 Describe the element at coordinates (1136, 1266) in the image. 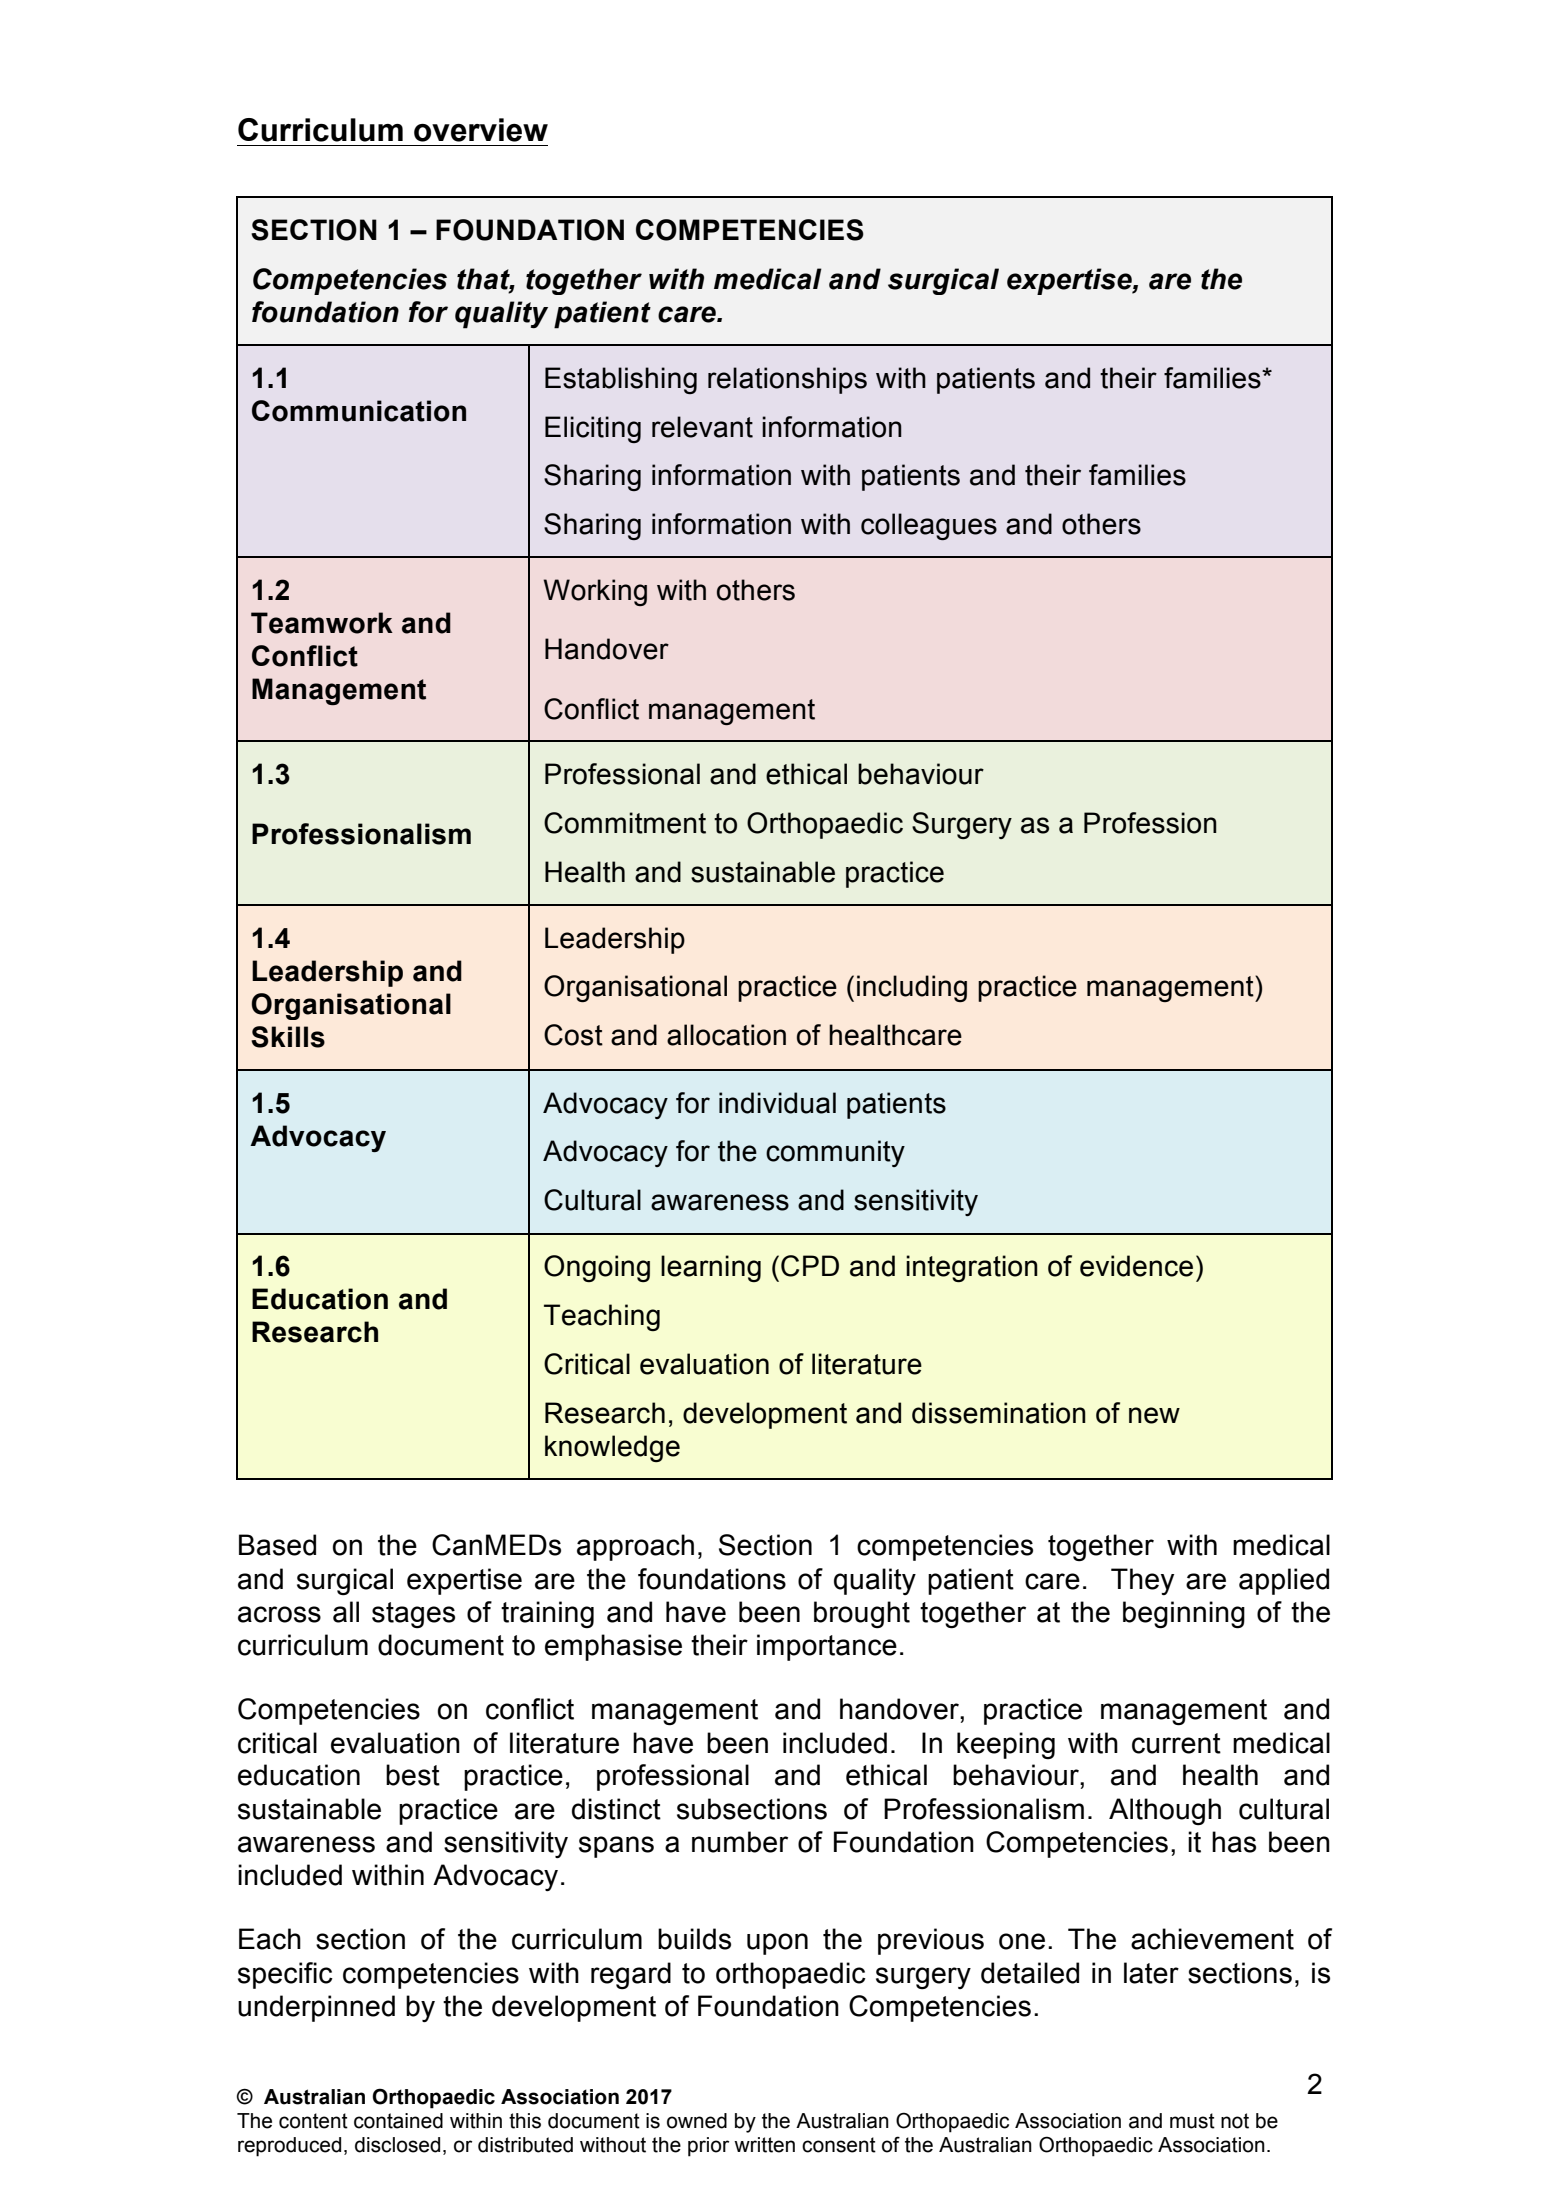

I see `evidence` at that location.
